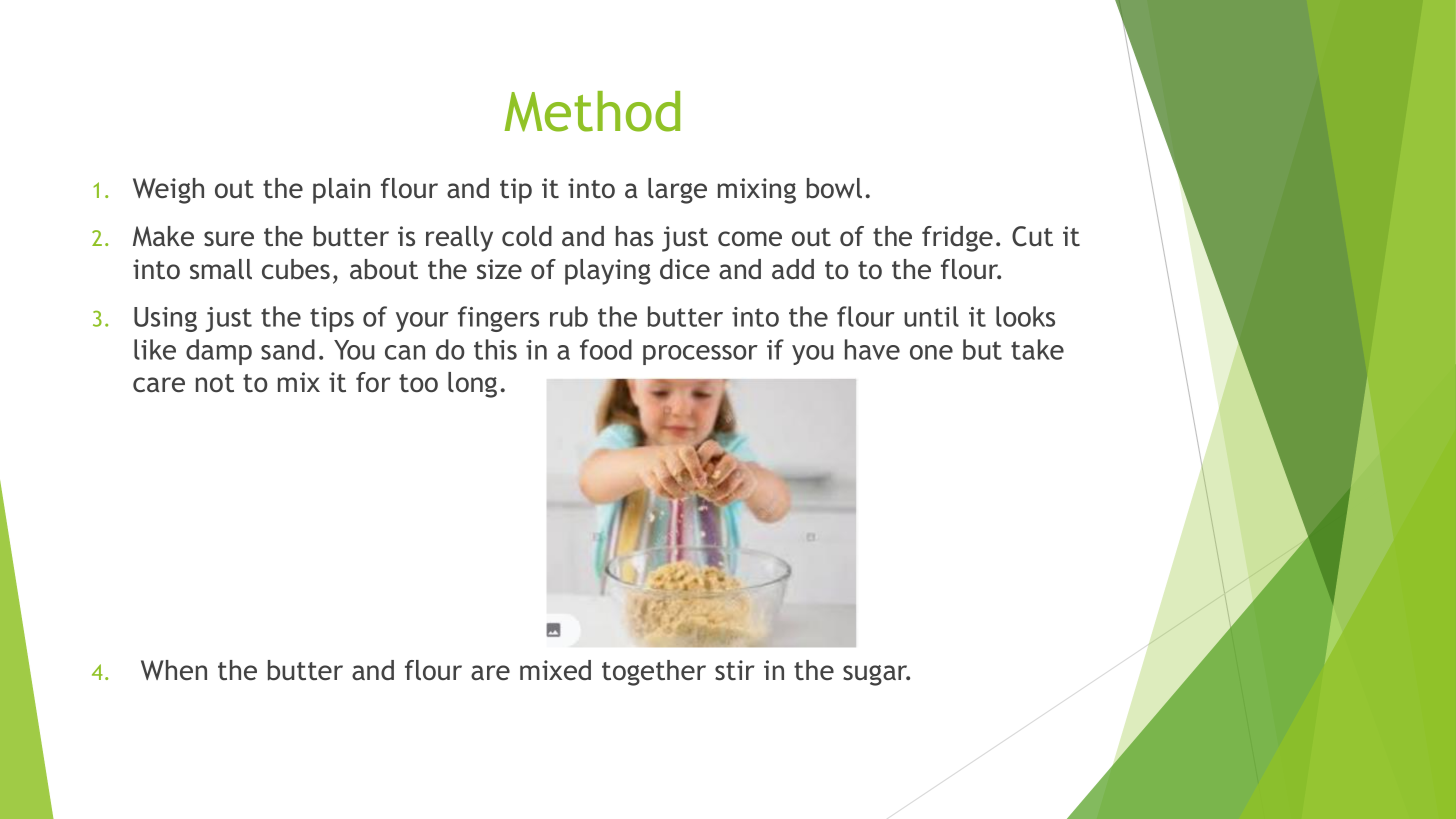 This screenshot has height=819, width=1456. What do you see at coordinates (472, 385) in the screenshot?
I see `long` at bounding box center [472, 385].
